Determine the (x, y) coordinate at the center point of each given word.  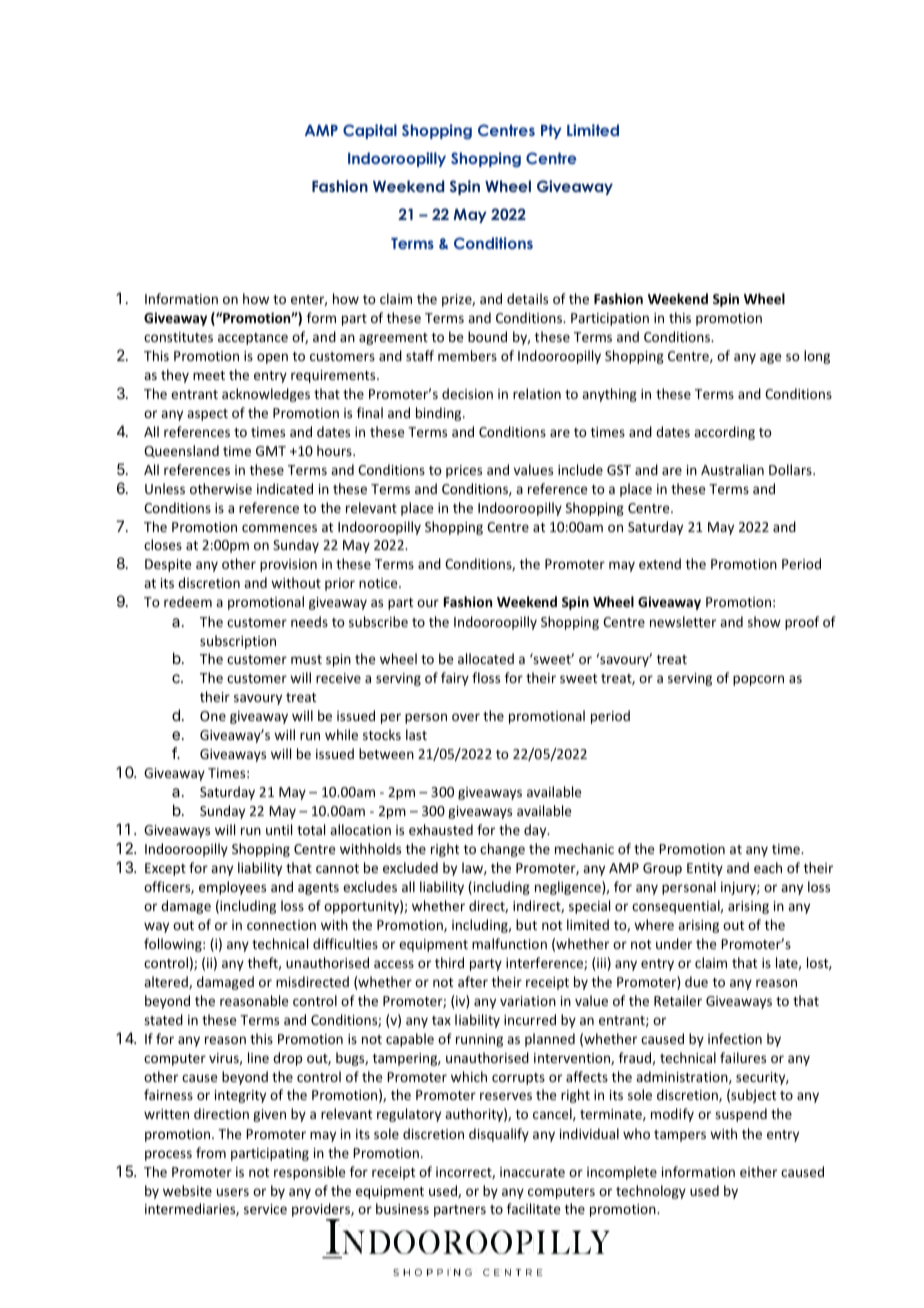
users (233, 1192)
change (502, 850)
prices (464, 471)
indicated (285, 488)
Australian (732, 469)
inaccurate (532, 1172)
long (817, 357)
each (768, 867)
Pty (551, 131)
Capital (370, 131)
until (279, 829)
